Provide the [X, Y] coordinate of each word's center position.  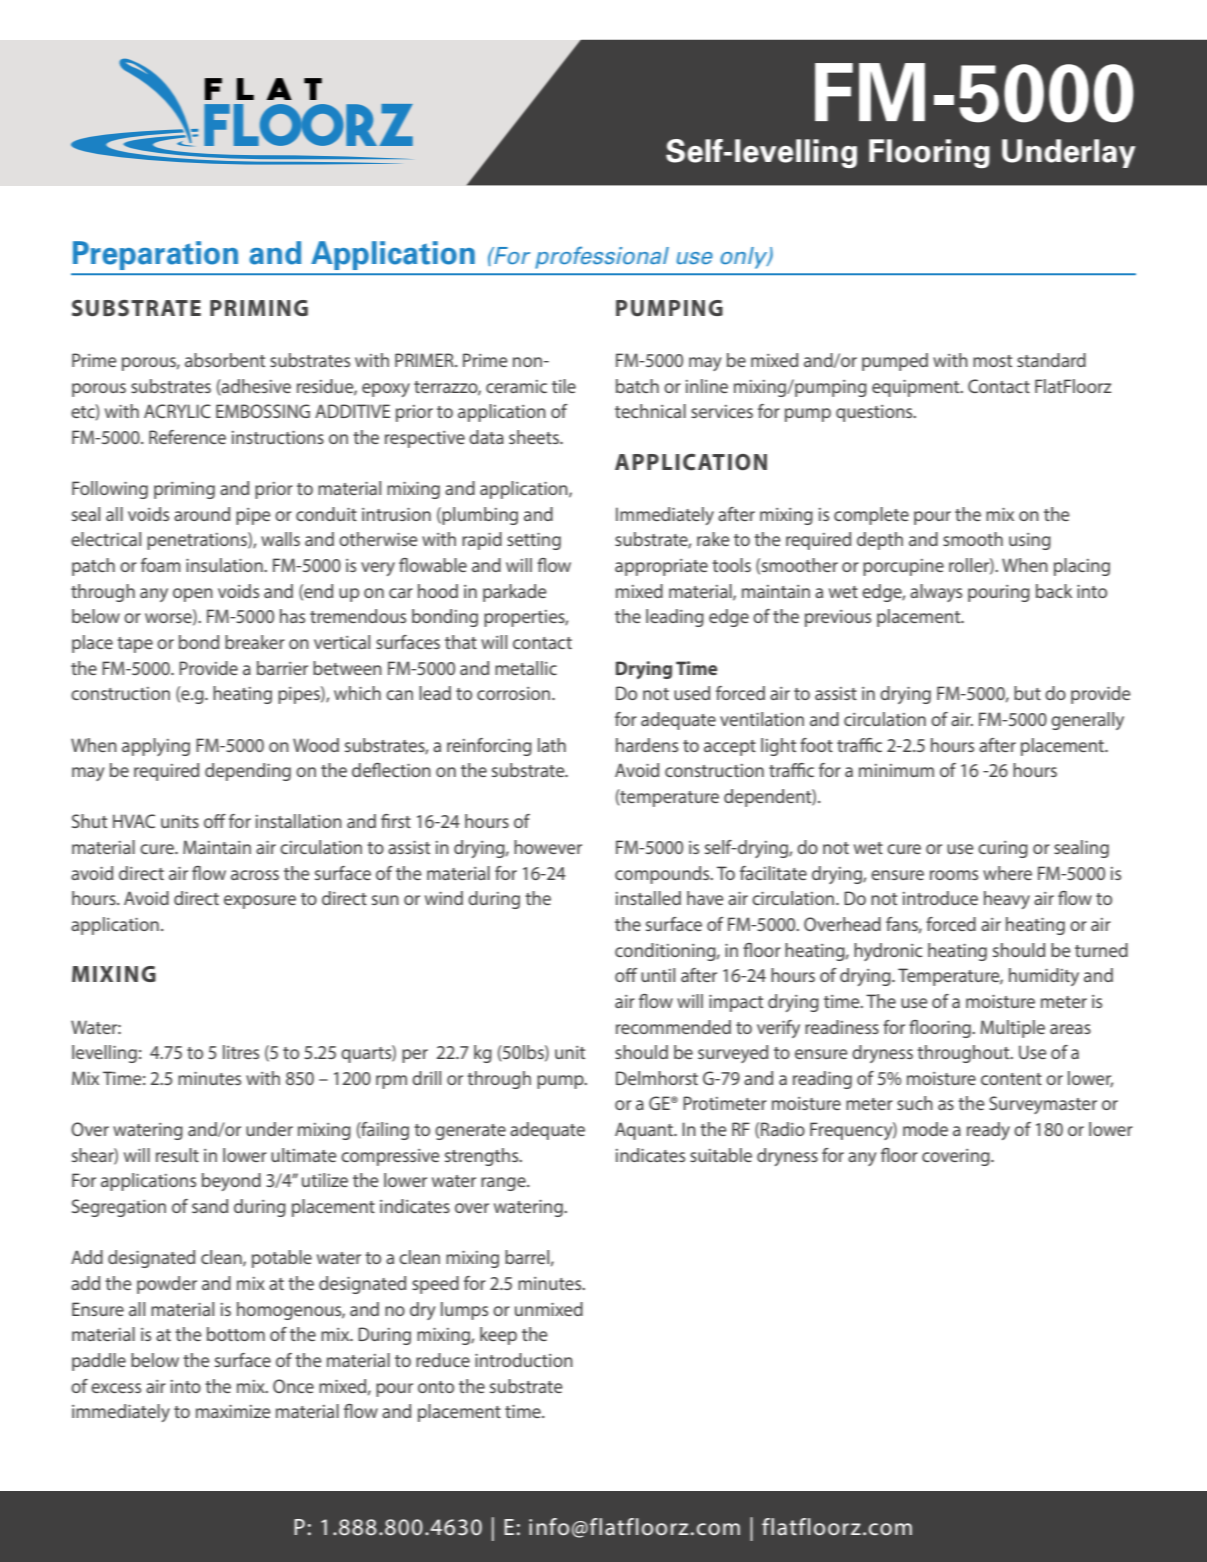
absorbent [225, 360]
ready [988, 1131]
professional [602, 257]
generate [470, 1132]
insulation [225, 565]
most [992, 361]
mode [925, 1129]
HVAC [134, 821]
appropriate [661, 567]
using [1030, 541]
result [177, 1155]
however [548, 847]
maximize [233, 1411]
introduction [524, 1360]
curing [1003, 849]
